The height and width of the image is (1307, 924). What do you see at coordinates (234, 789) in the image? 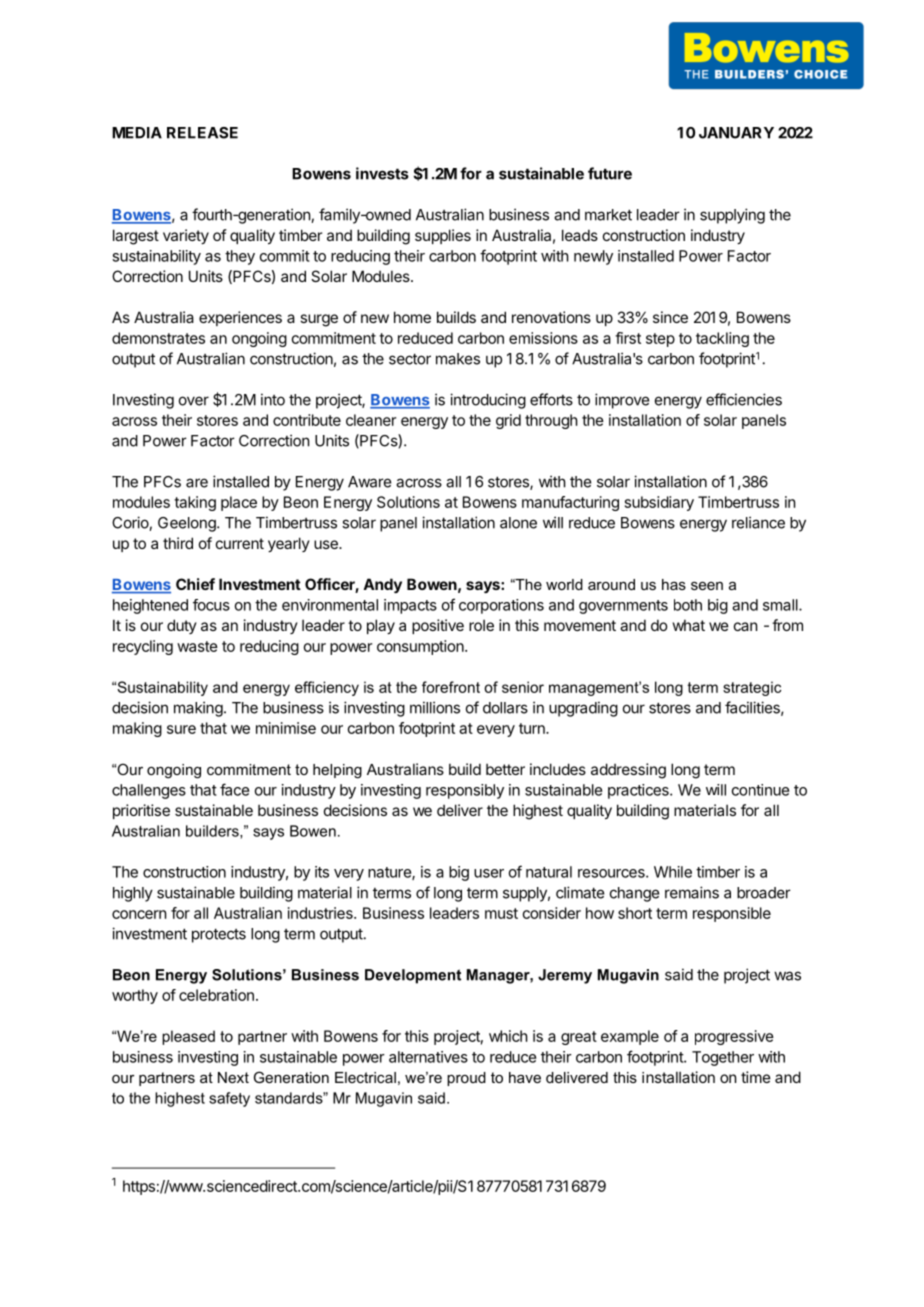
I see `face` at bounding box center [234, 789].
